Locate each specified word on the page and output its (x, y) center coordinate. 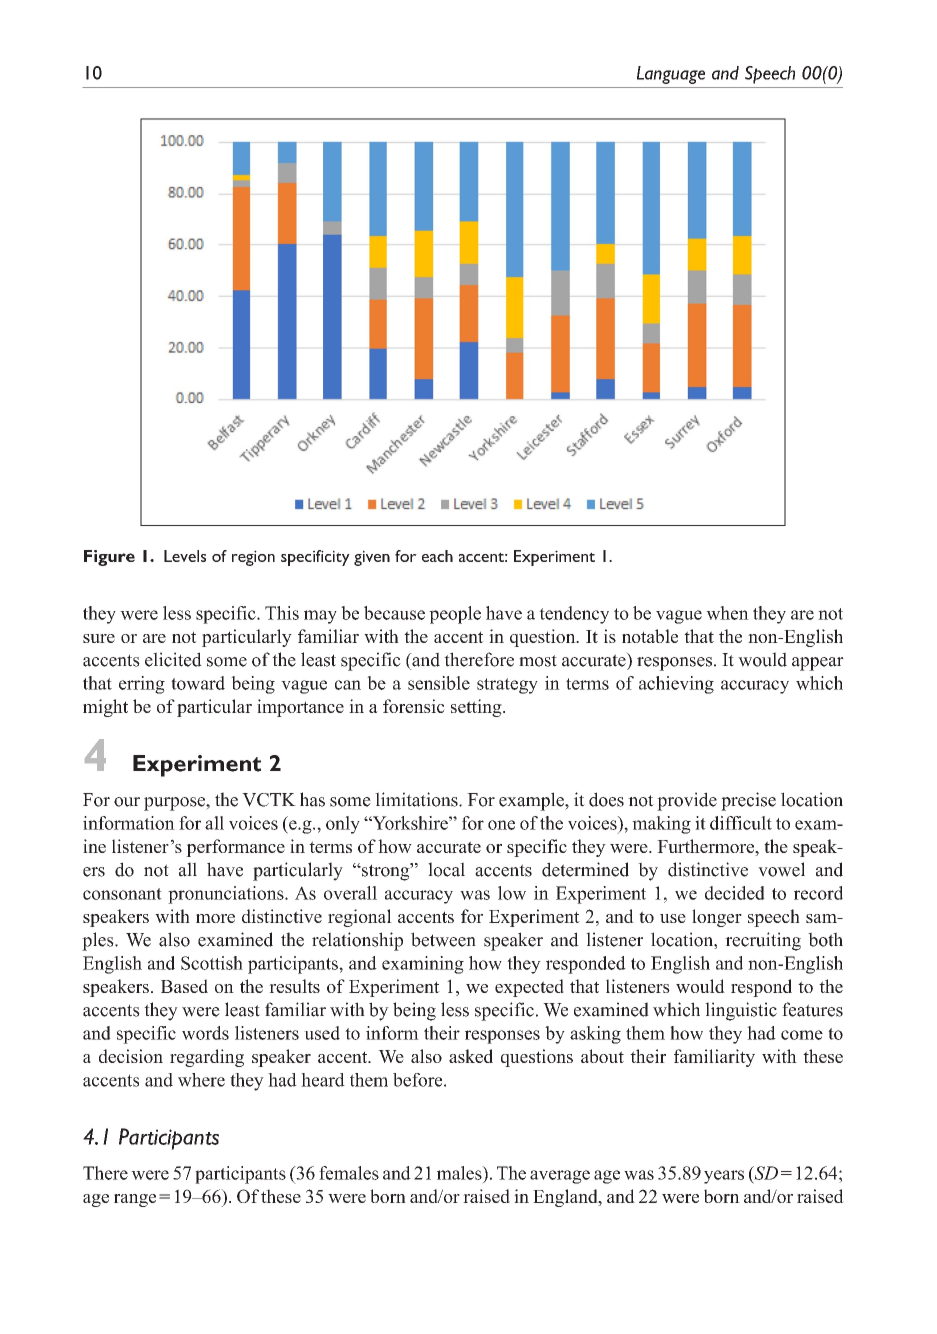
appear (818, 664)
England (566, 1198)
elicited (173, 659)
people (455, 615)
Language (671, 75)
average (560, 1177)
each (437, 556)
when (727, 613)
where (201, 1080)
